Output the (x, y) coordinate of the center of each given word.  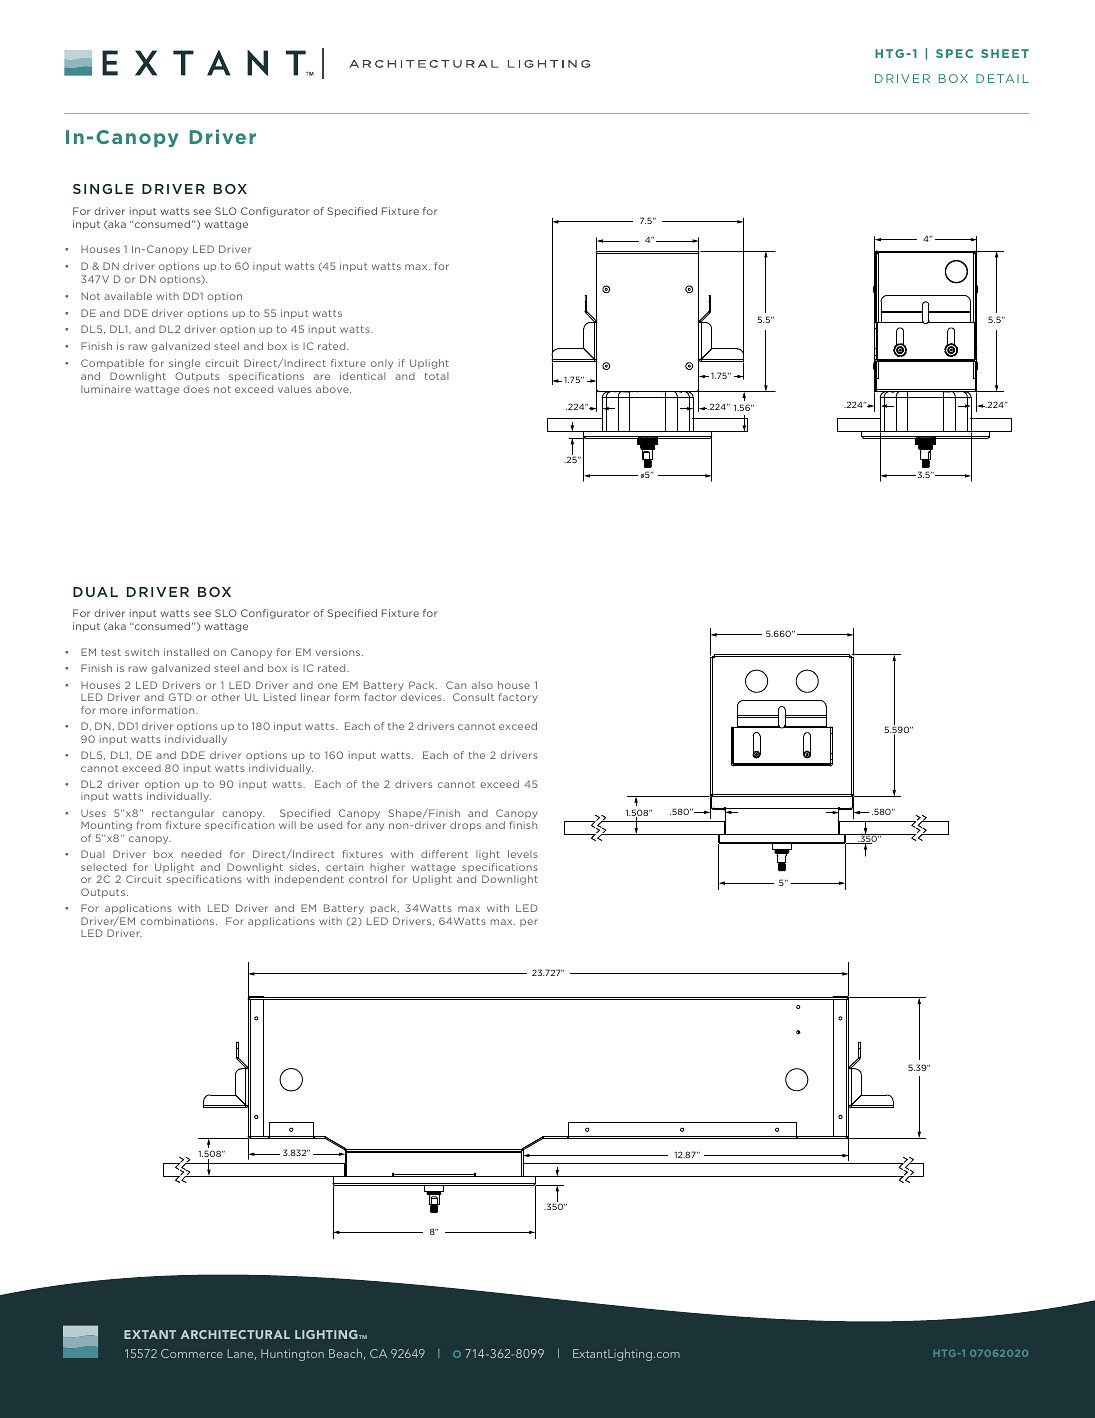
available (128, 296)
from (149, 825)
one (327, 686)
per (529, 923)
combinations (178, 921)
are (322, 377)
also (482, 685)
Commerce (192, 1353)
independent (309, 880)
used (330, 825)
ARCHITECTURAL (235, 1334)
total (437, 376)
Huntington (292, 1355)
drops (465, 826)
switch (142, 652)
